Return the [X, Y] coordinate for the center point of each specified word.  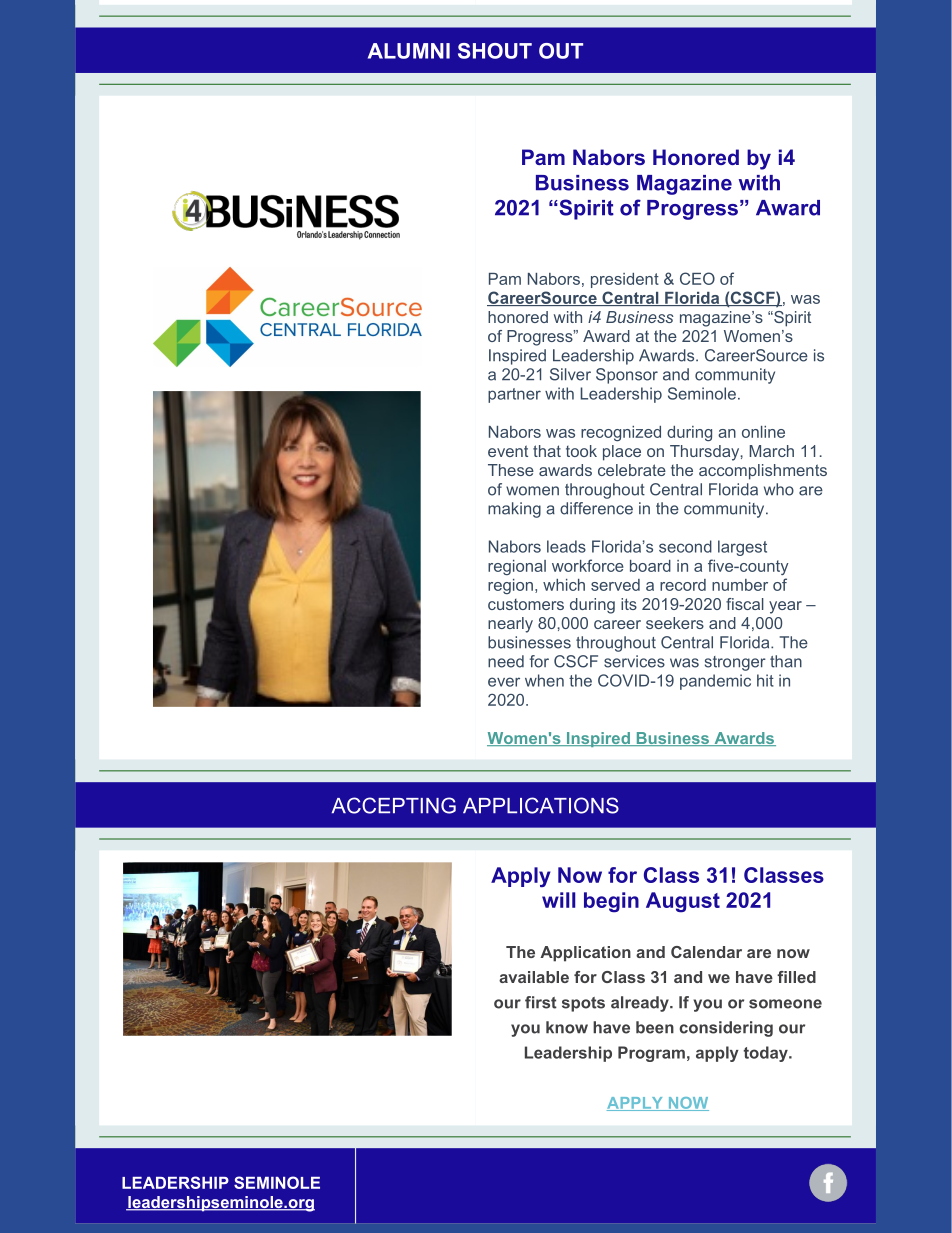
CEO [697, 278]
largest [742, 548]
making [514, 510]
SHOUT [495, 51]
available [534, 977]
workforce [588, 565]
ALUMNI [409, 51]
